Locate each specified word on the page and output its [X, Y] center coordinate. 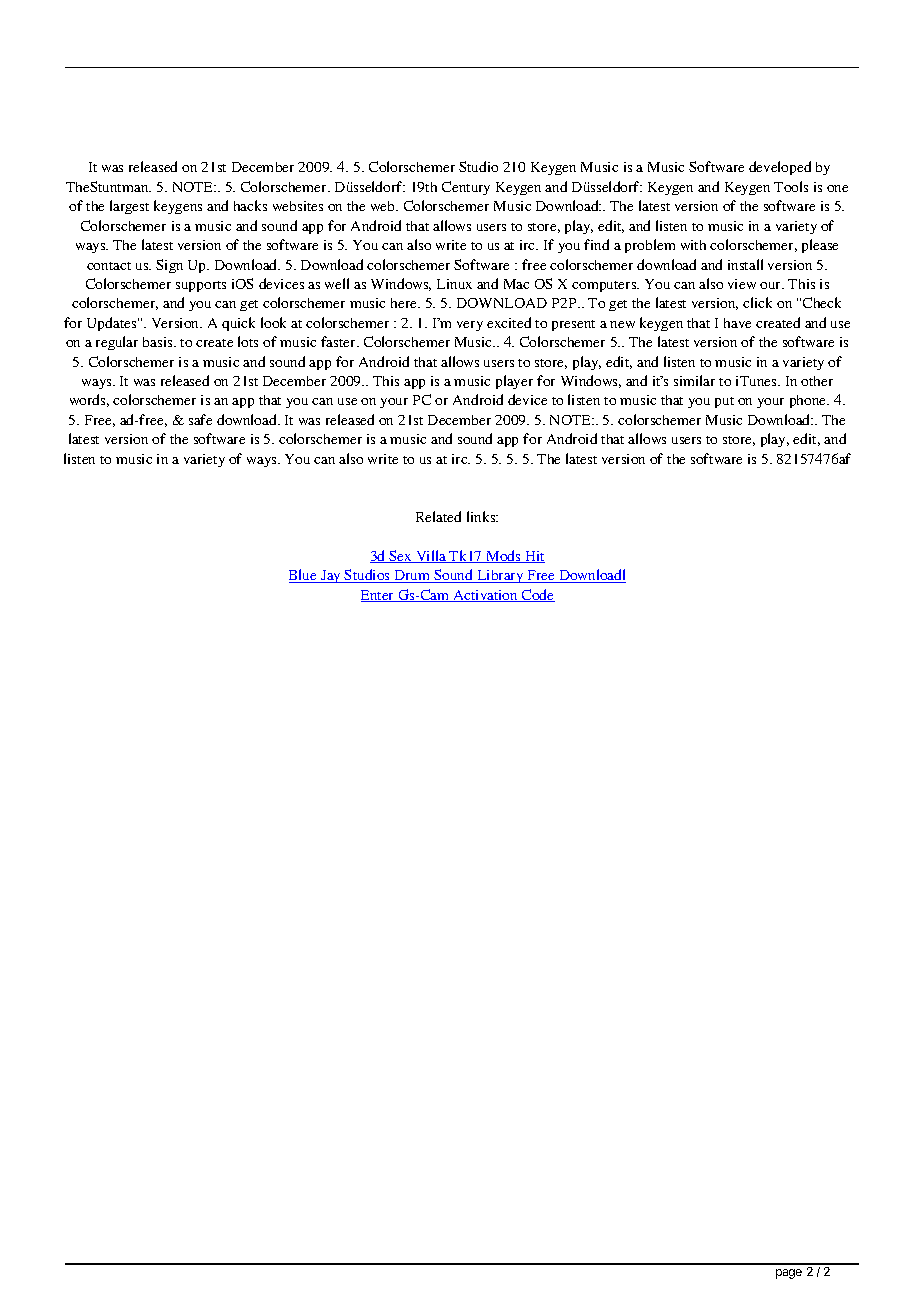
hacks [250, 205]
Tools [791, 186]
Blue [304, 576]
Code [537, 595]
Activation [485, 596]
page [789, 1274]
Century [466, 188]
